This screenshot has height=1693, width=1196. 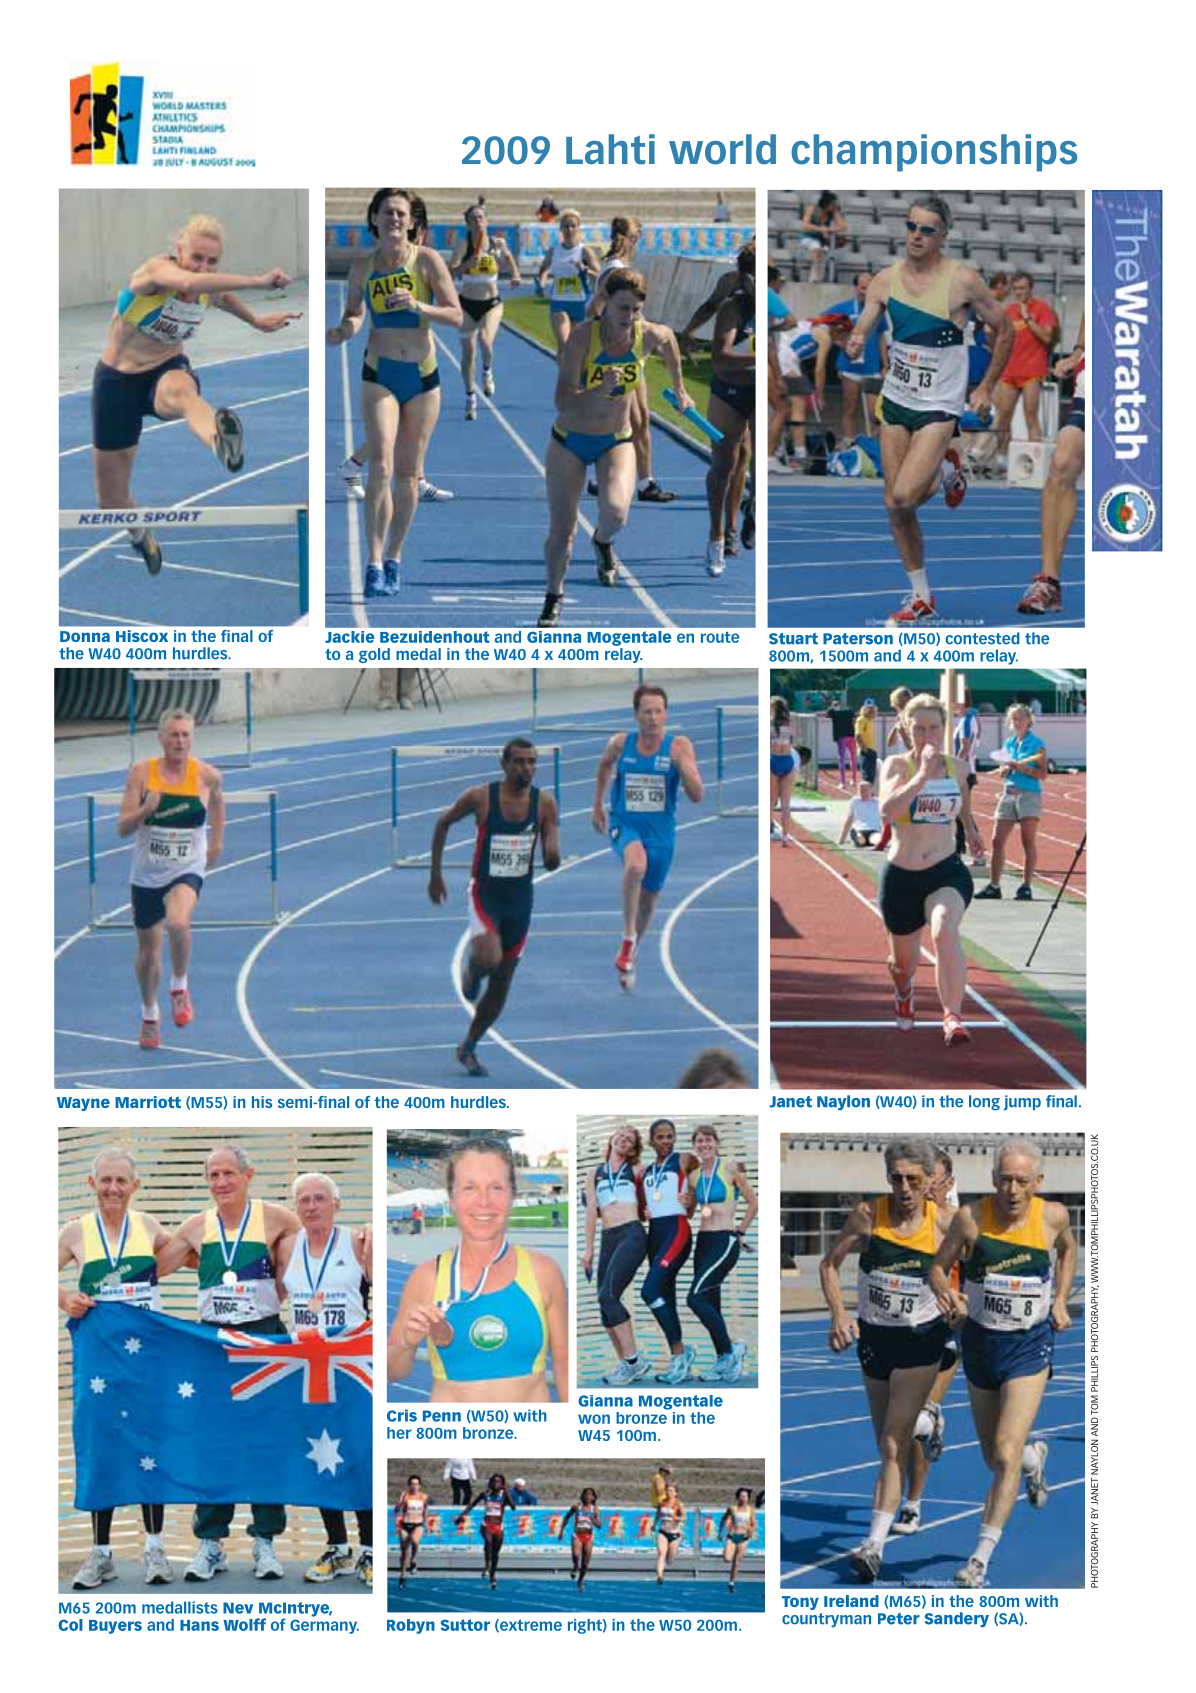 I want to click on WON, so click(x=594, y=1419).
